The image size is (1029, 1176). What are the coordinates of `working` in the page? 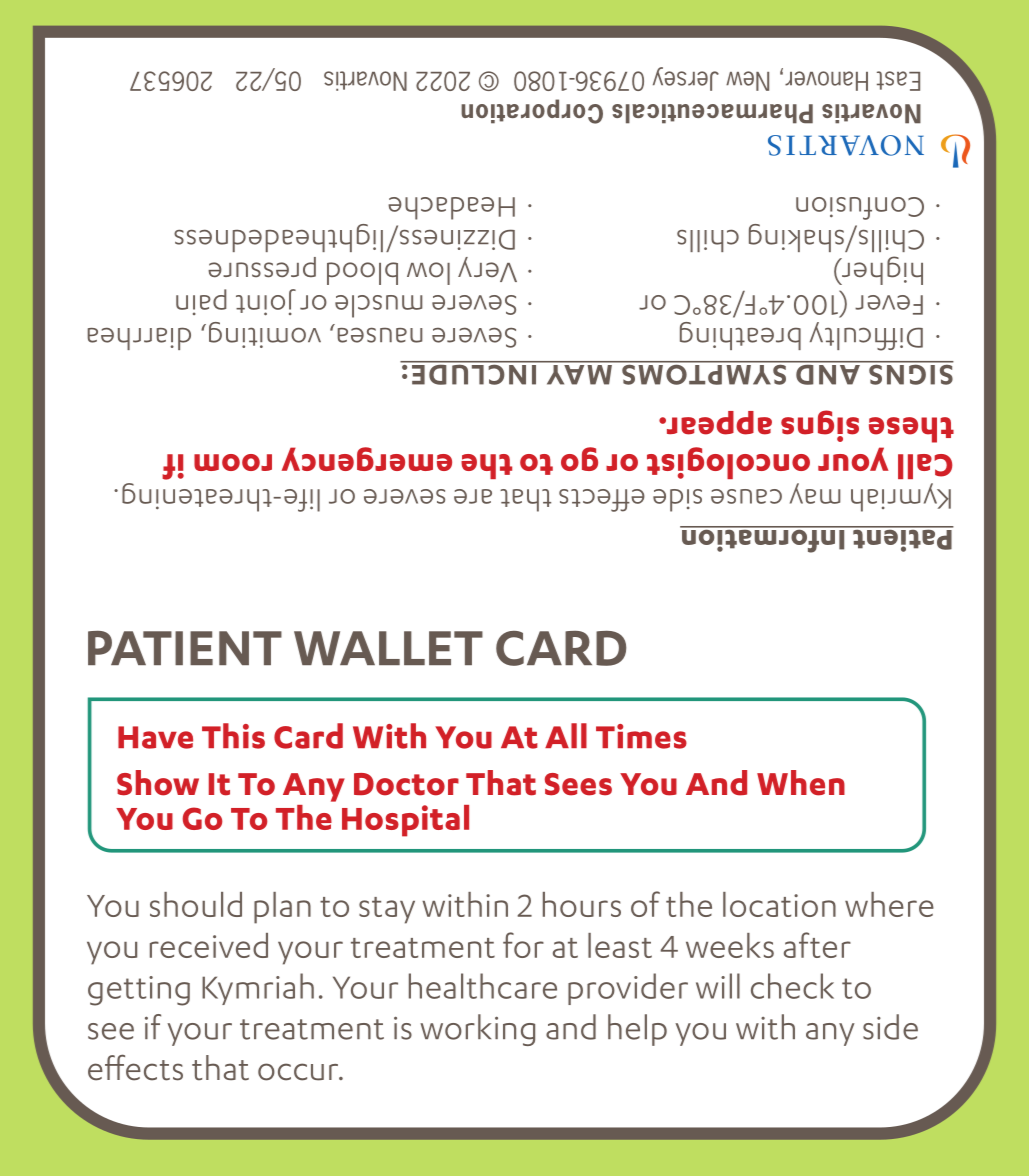 It's located at (477, 1030).
